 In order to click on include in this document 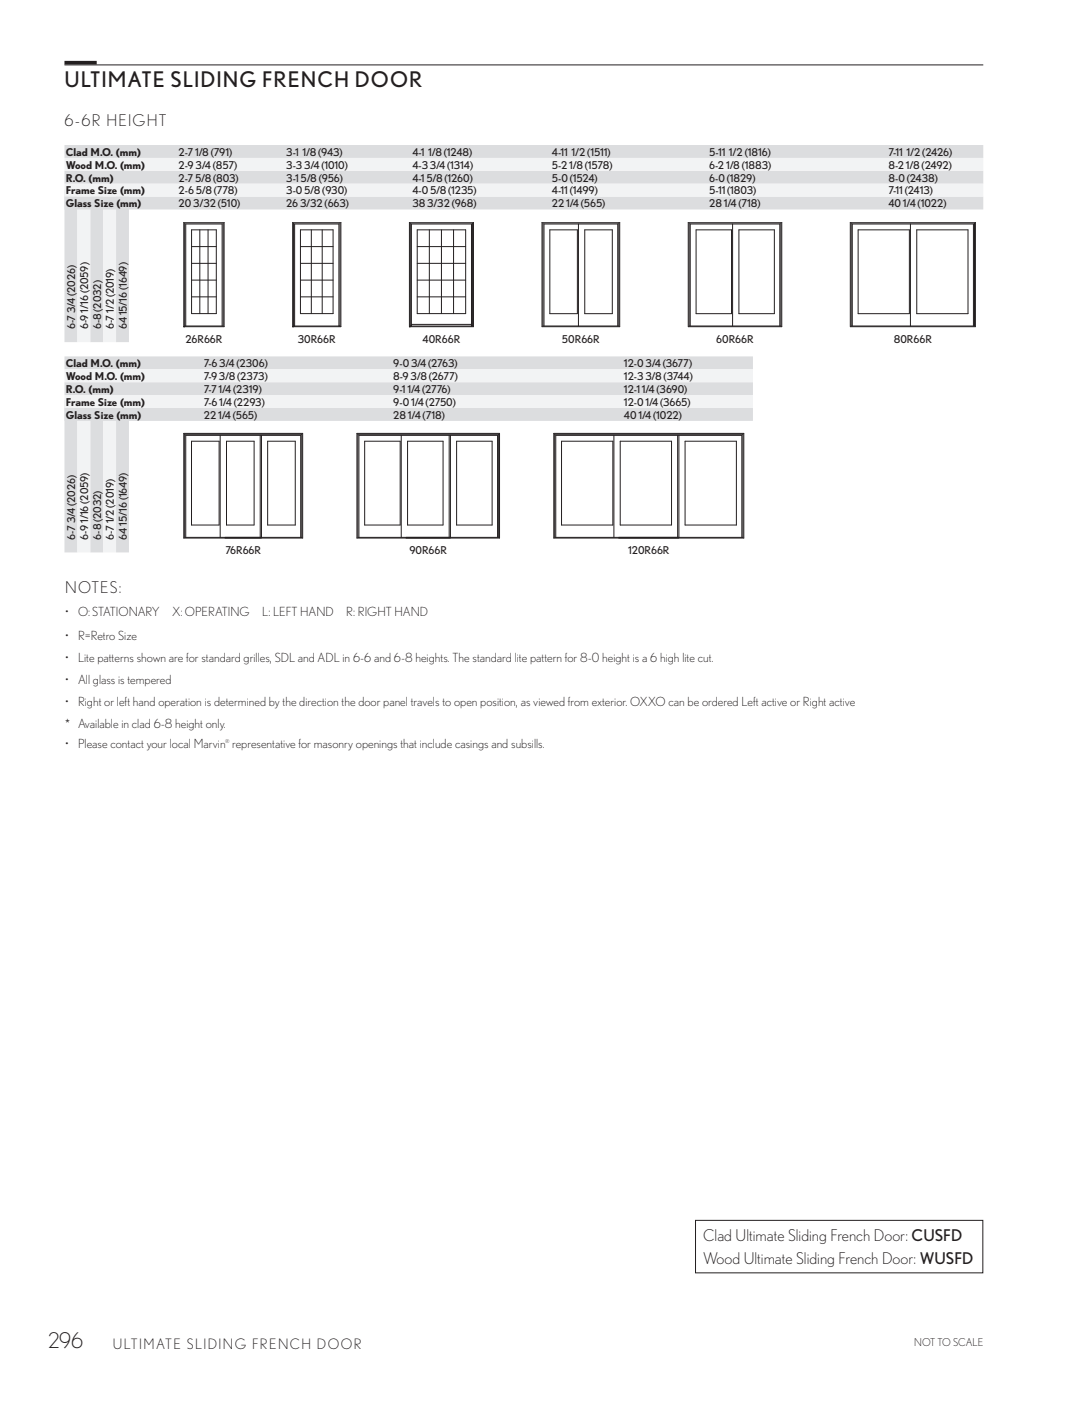, I will do `click(436, 743)`.
